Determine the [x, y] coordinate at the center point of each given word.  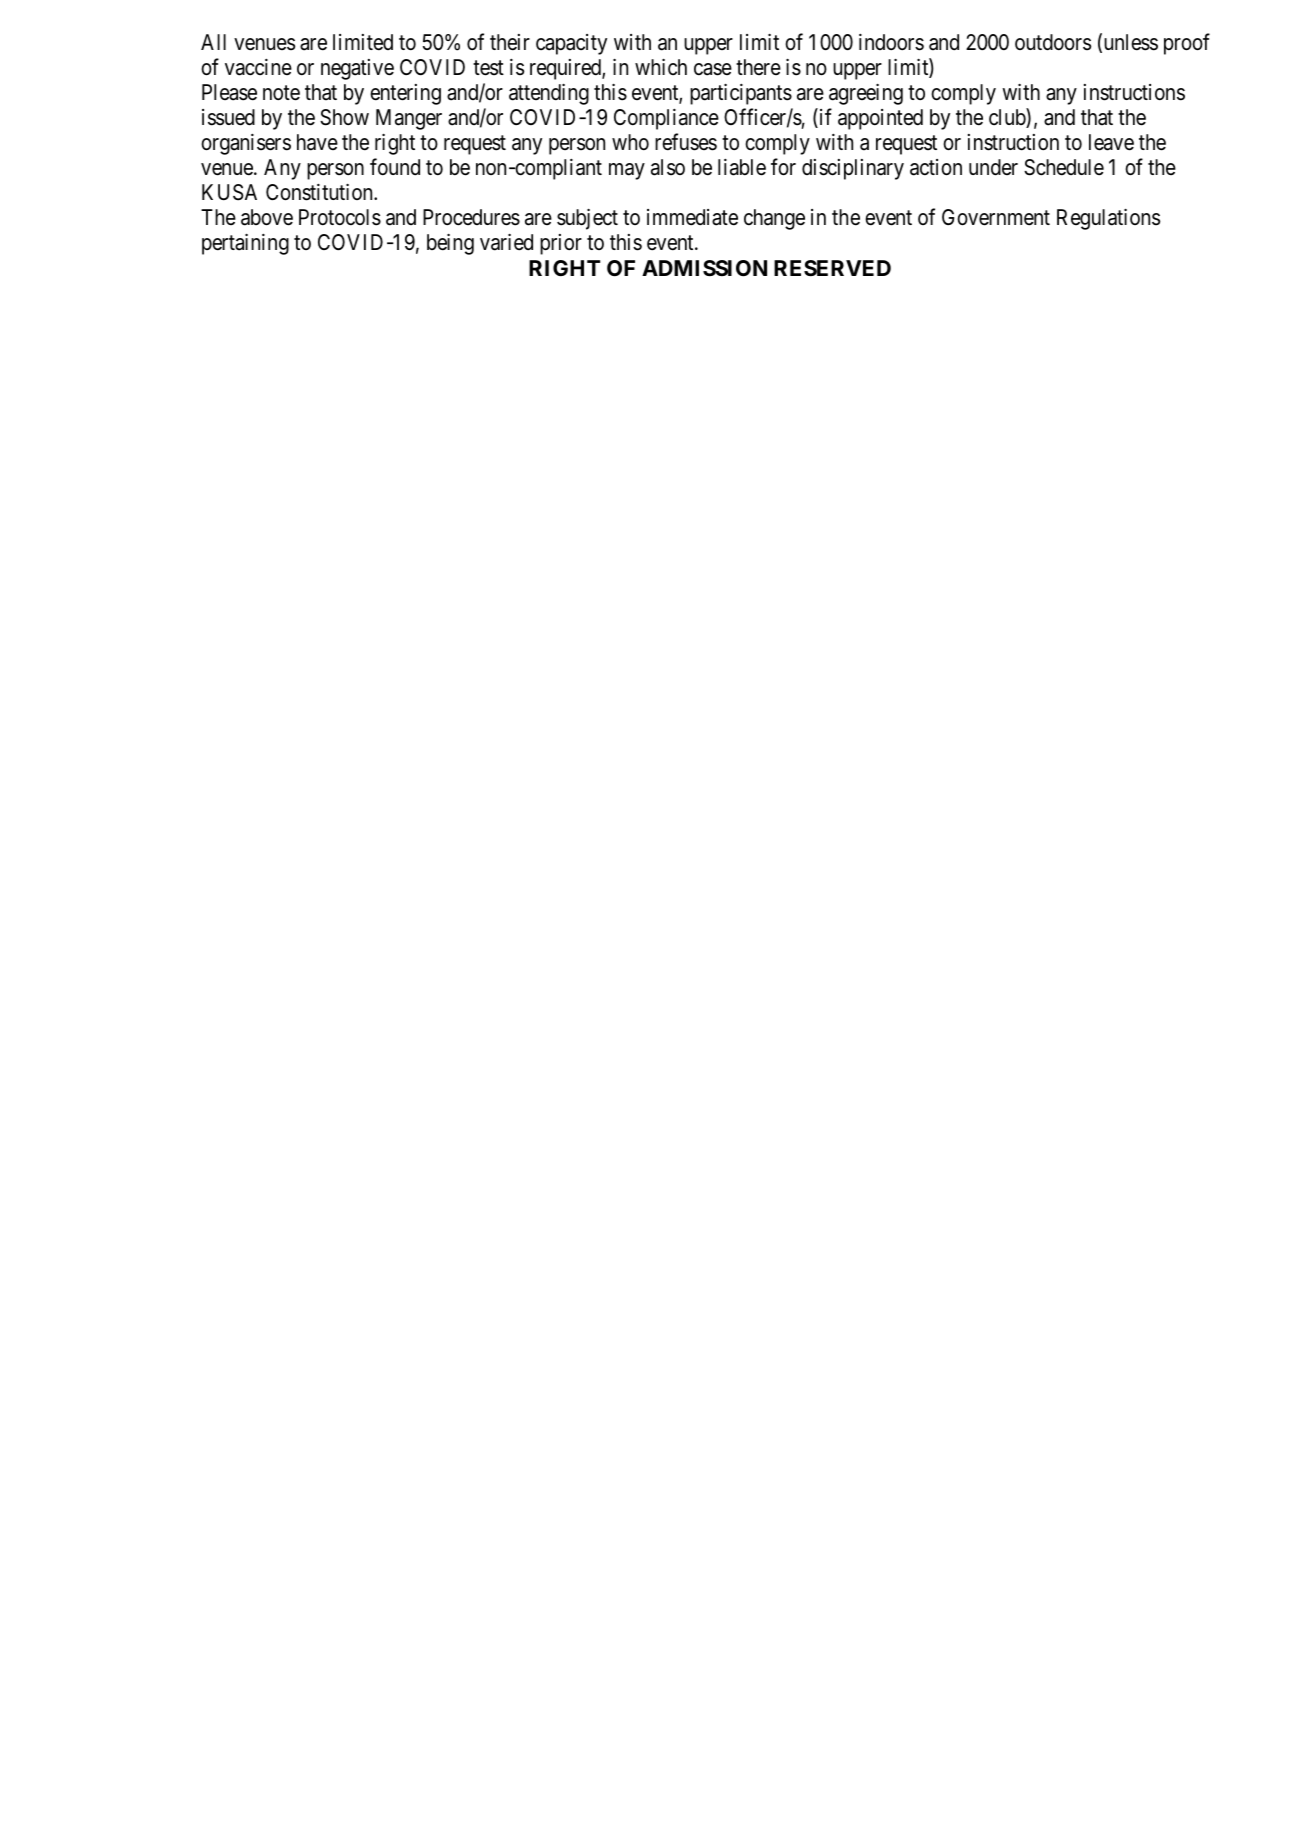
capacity [571, 44]
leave [1111, 142]
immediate [692, 217]
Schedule [1064, 167]
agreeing [866, 94]
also [668, 167]
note [281, 93]
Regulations [1108, 219]
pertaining [245, 244]
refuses [686, 142]
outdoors [1053, 42]
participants [741, 94]
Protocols [340, 217]
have [317, 142]
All [213, 42]
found [395, 167]
